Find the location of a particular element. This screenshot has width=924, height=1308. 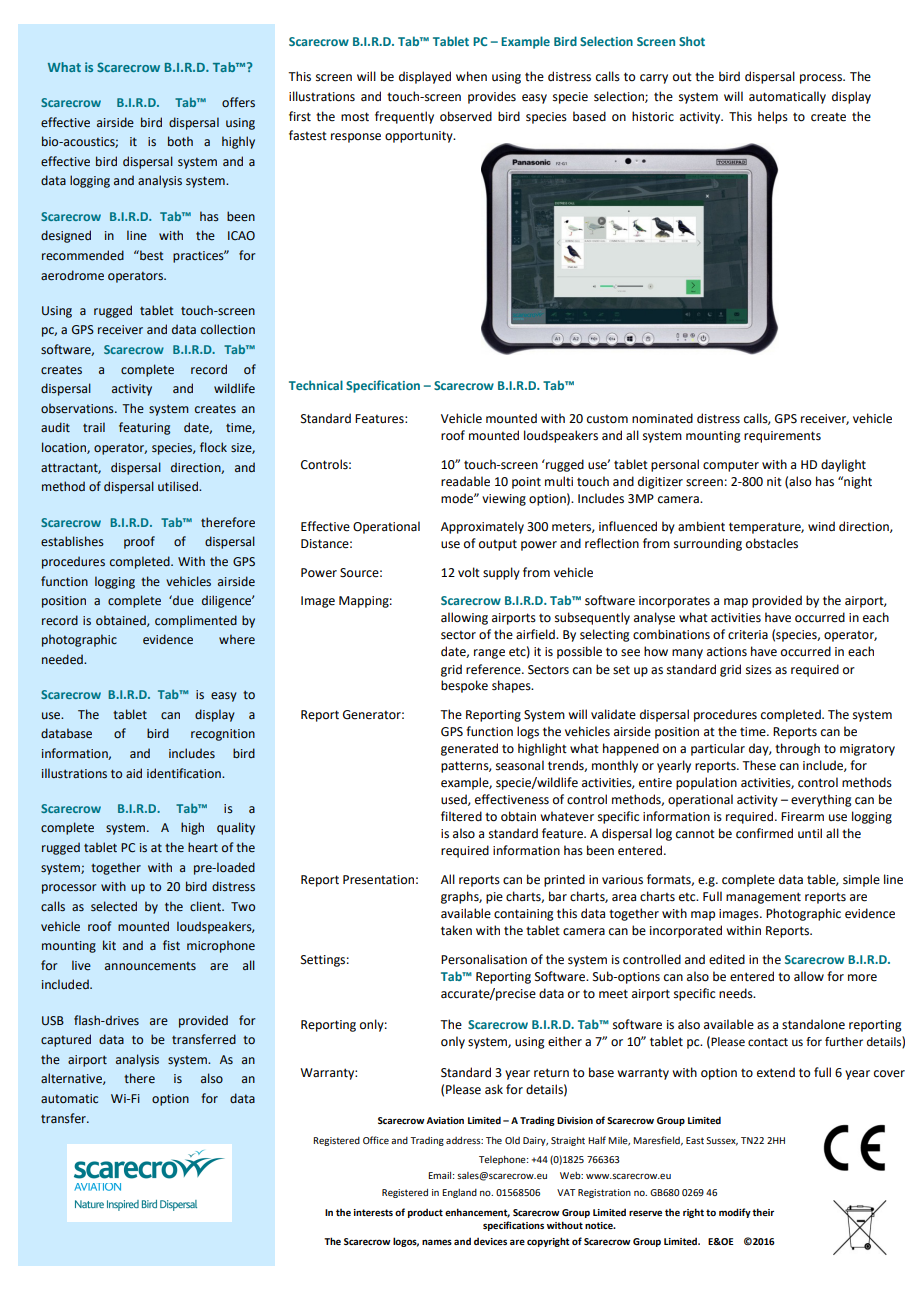

requirements is located at coordinates (782, 437).
